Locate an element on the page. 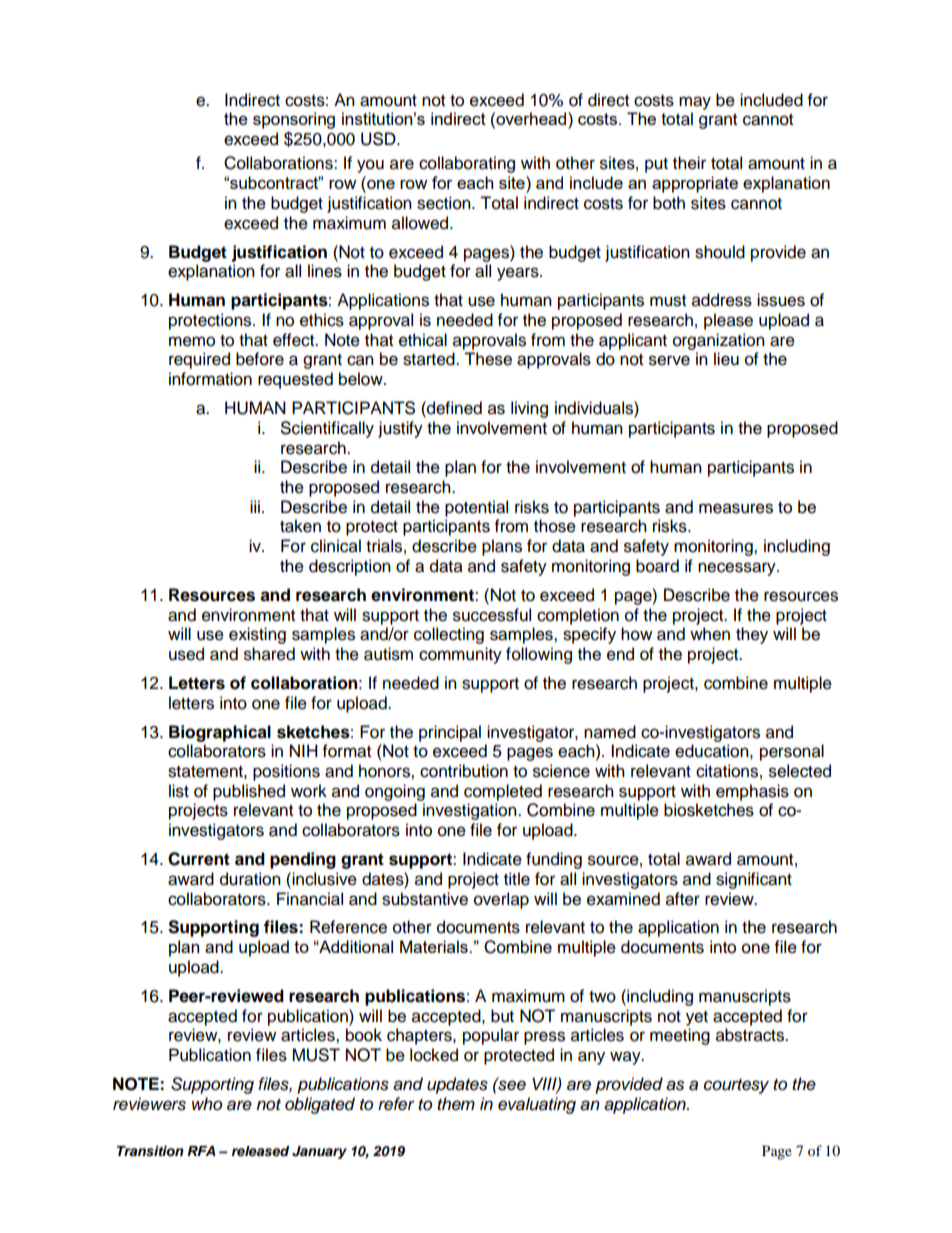 This document has height=1233, width=952. courtesy is located at coordinates (736, 1086).
